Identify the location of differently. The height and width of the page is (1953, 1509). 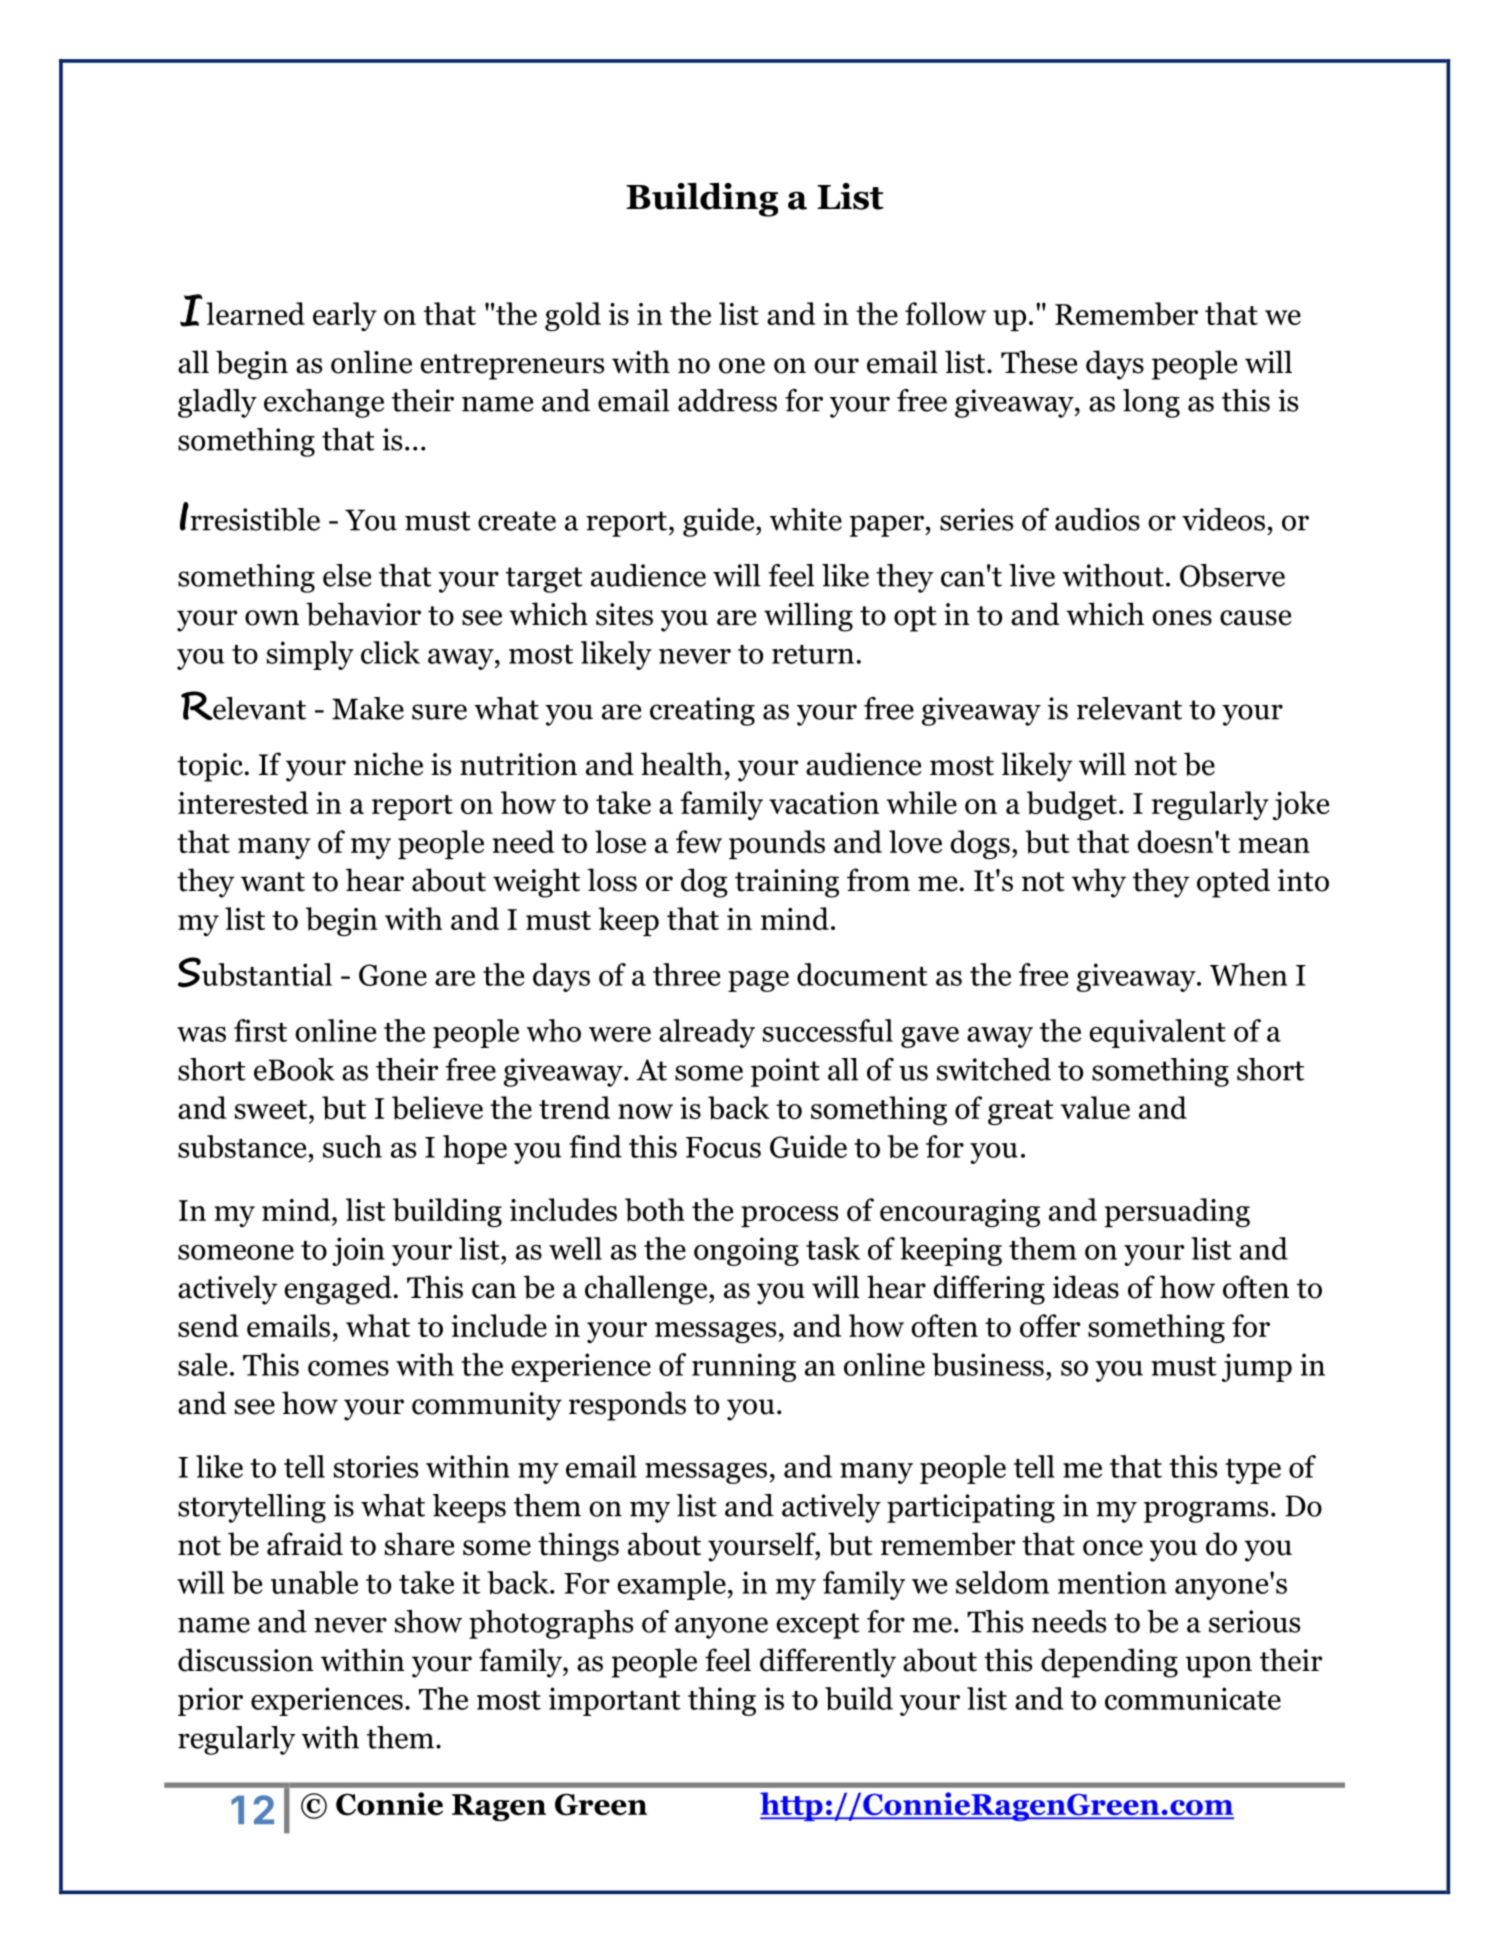
(828, 1663).
